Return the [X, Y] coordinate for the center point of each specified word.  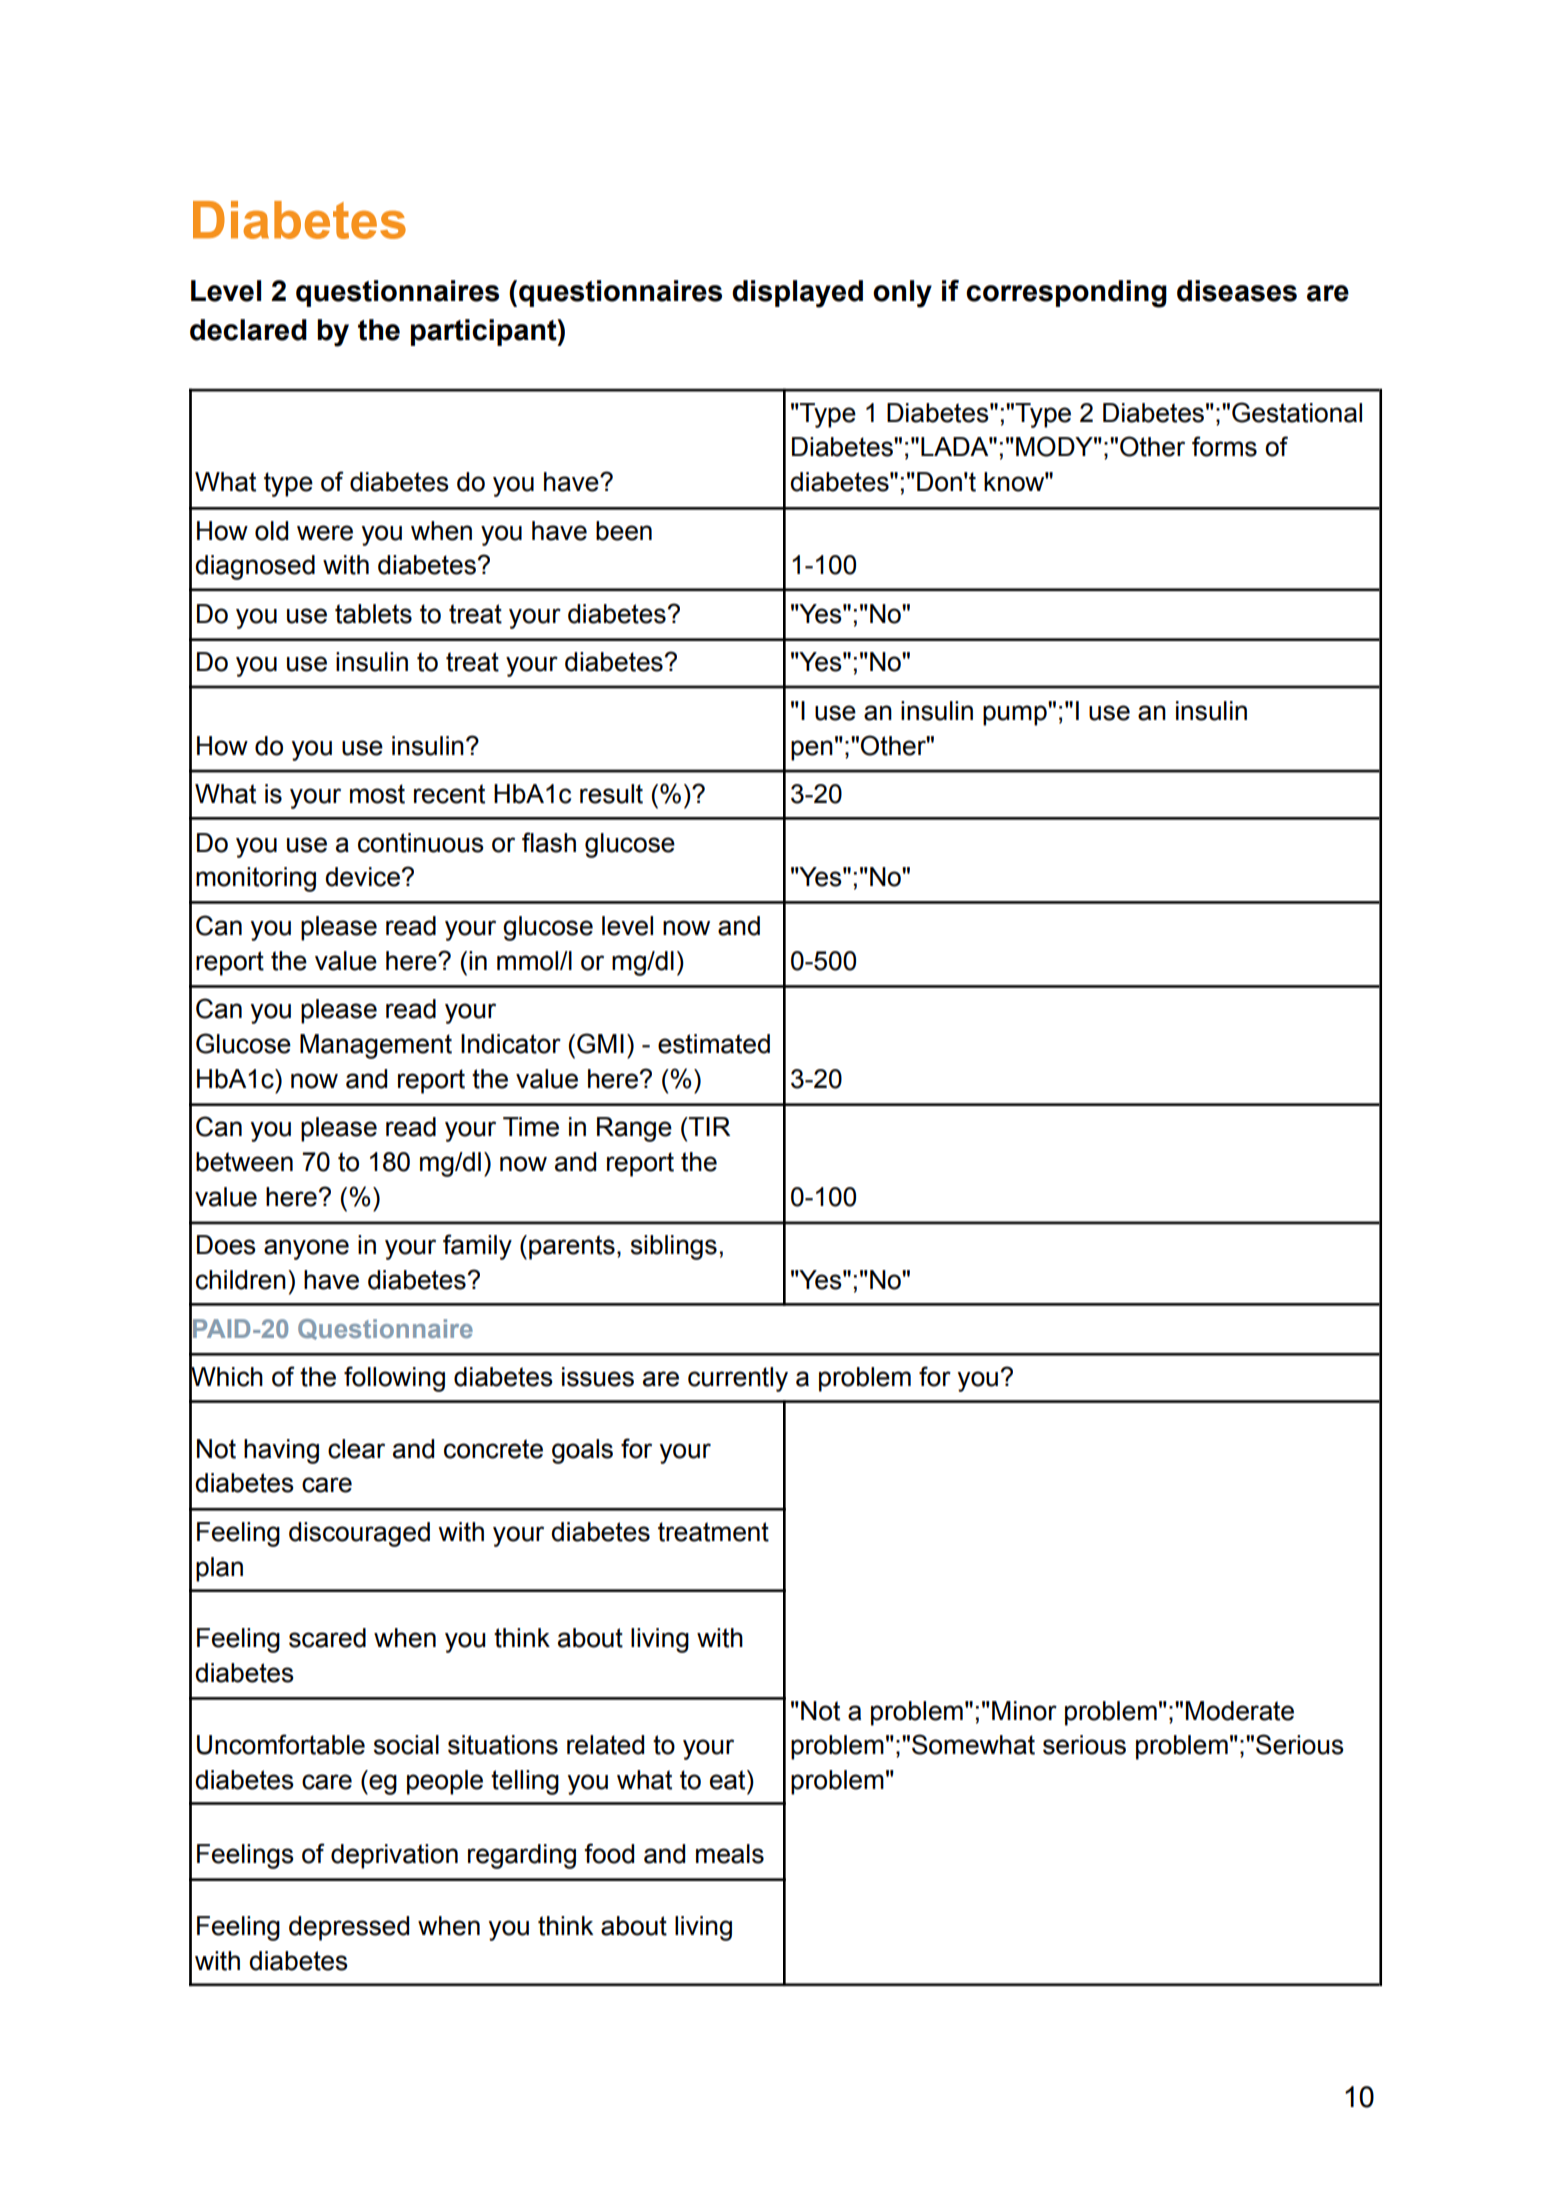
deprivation [394, 1856]
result [611, 794]
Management [376, 1046]
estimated [714, 1044]
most [377, 794]
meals [730, 1854]
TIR [708, 1126]
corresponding [1066, 294]
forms [1224, 446]
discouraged [359, 1534]
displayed [797, 294]
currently [738, 1379]
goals [582, 1451]
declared [248, 330]
